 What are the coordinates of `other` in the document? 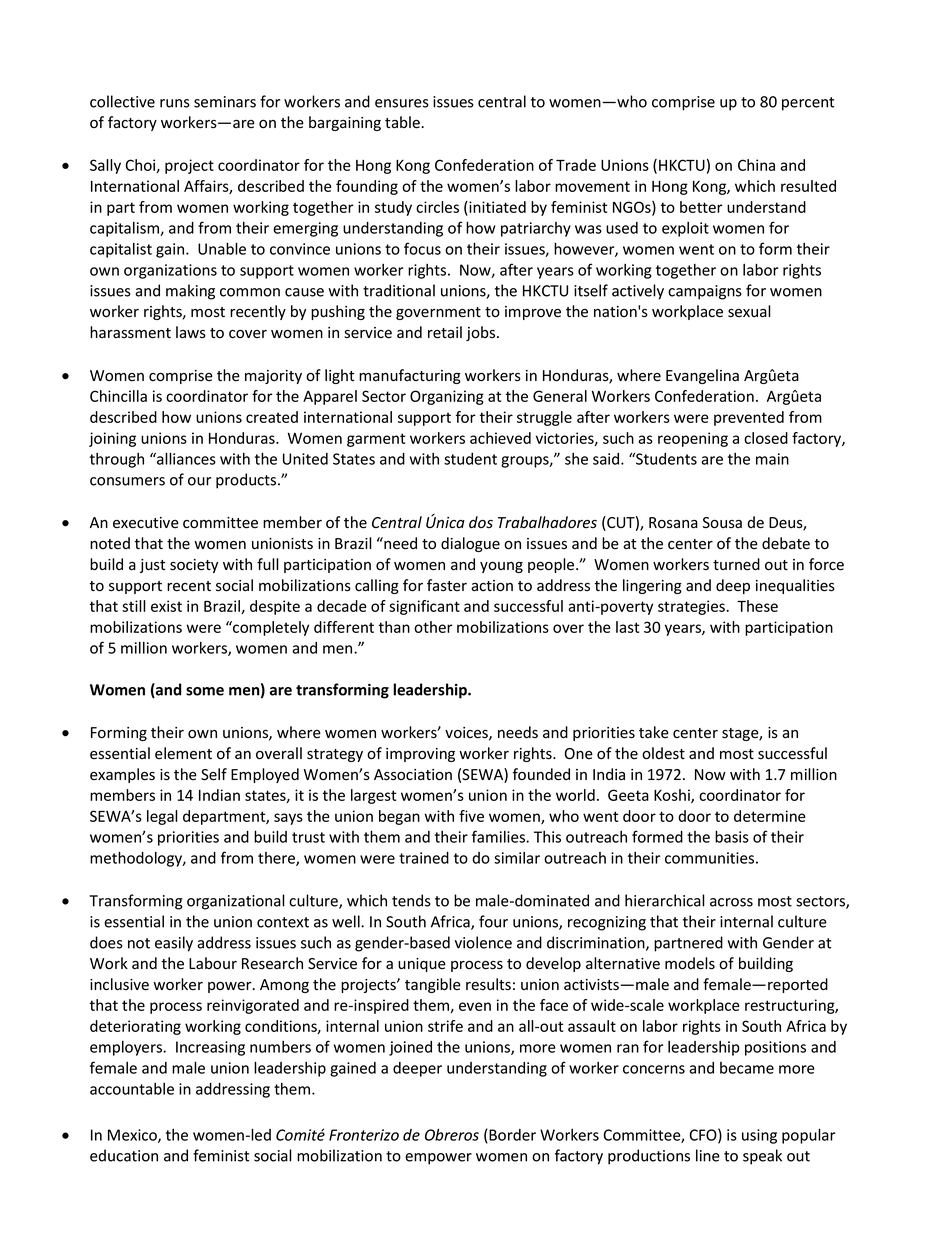 It's located at (433, 627).
